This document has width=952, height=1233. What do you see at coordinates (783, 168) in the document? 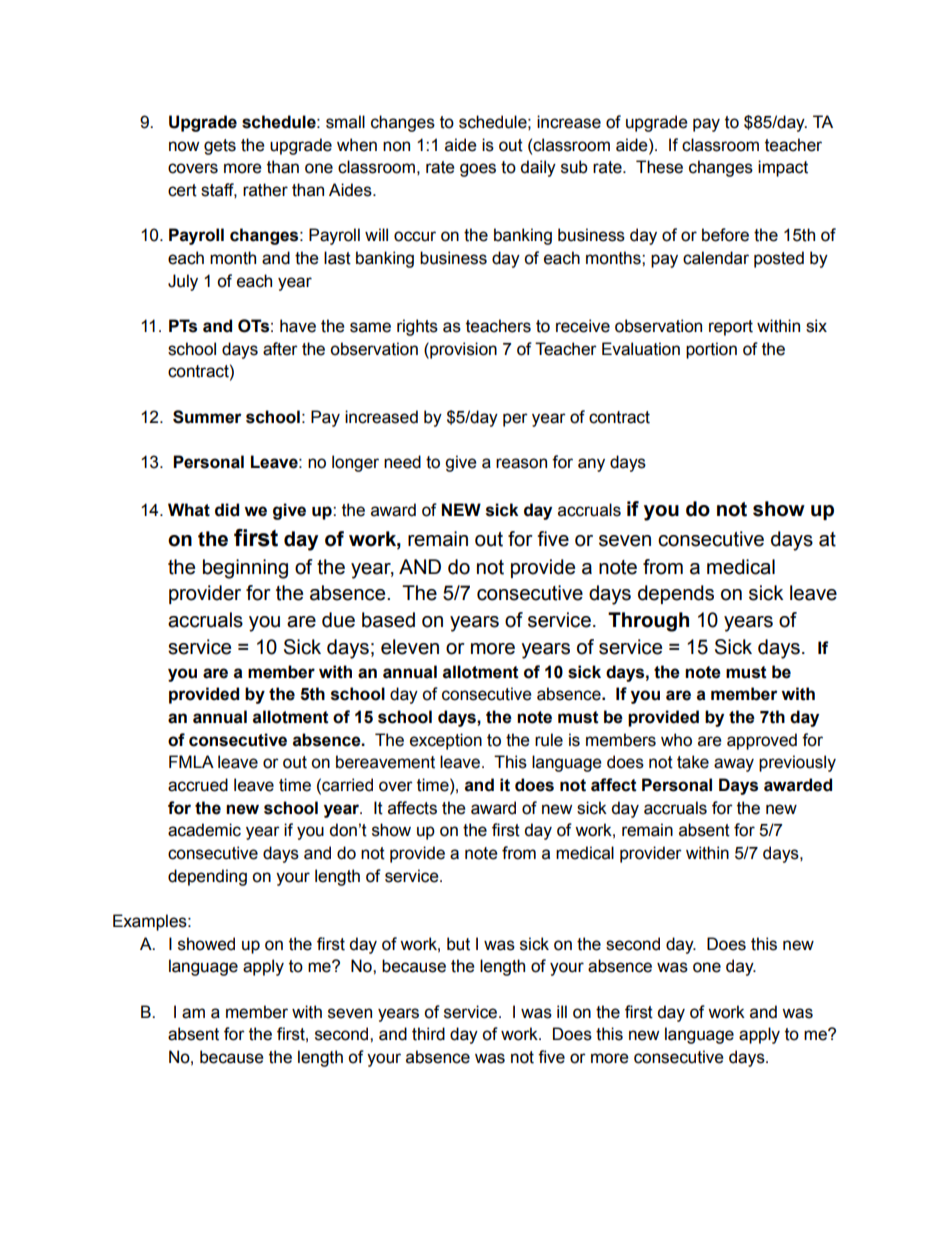
I see `impact` at bounding box center [783, 168].
